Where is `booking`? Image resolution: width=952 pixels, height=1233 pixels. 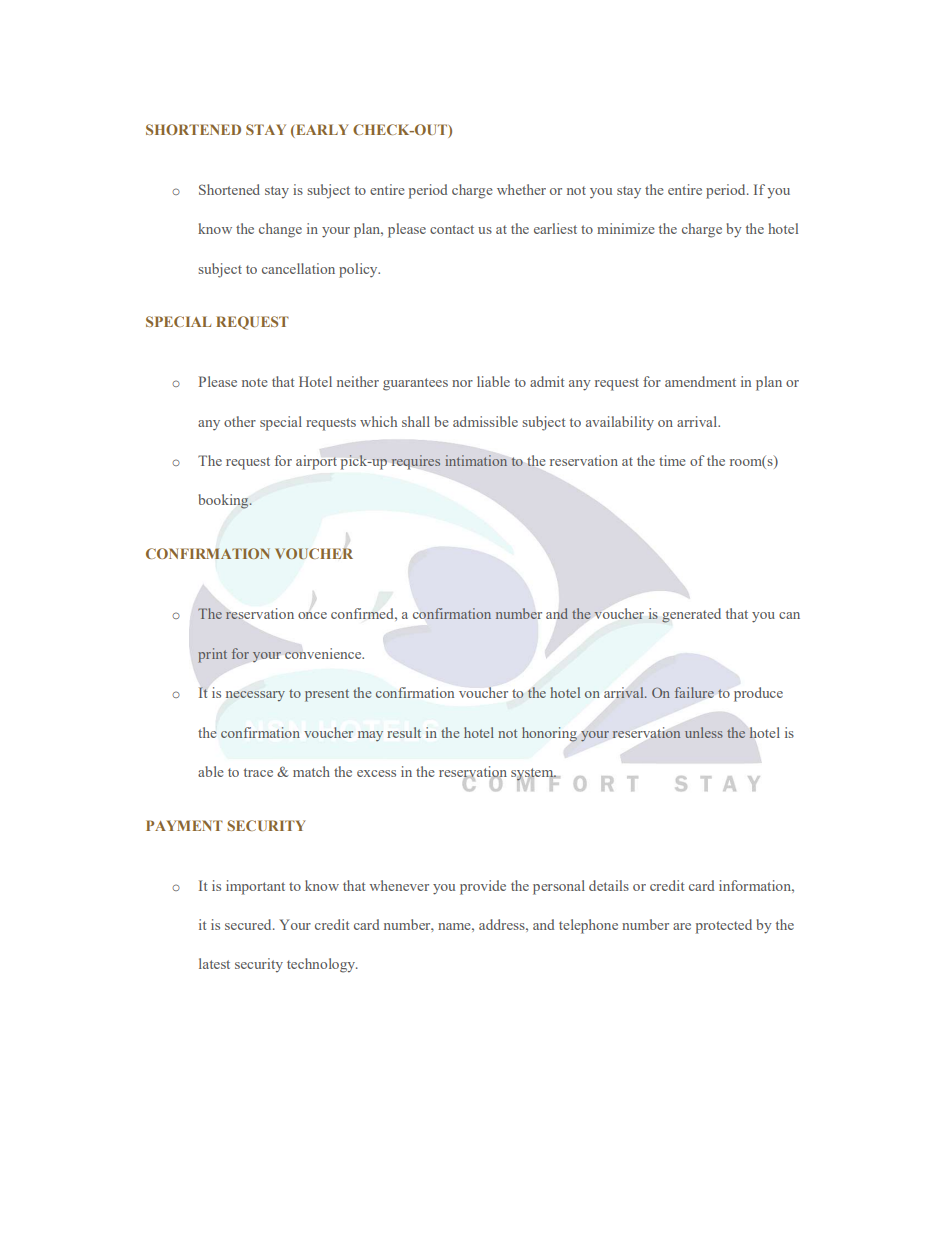
booking is located at coordinates (224, 501).
